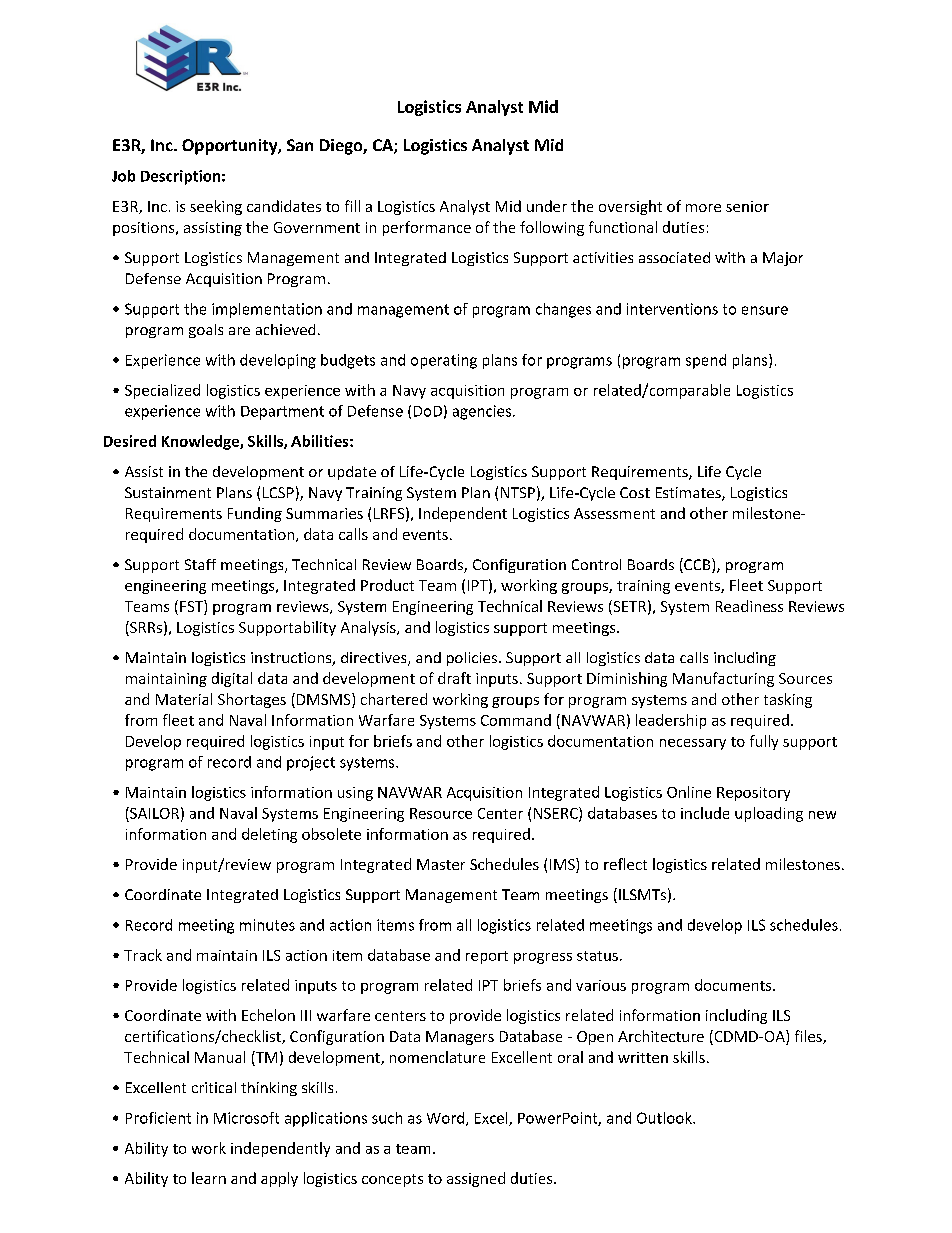 Image resolution: width=952 pixels, height=1233 pixels. I want to click on senior, so click(747, 206).
